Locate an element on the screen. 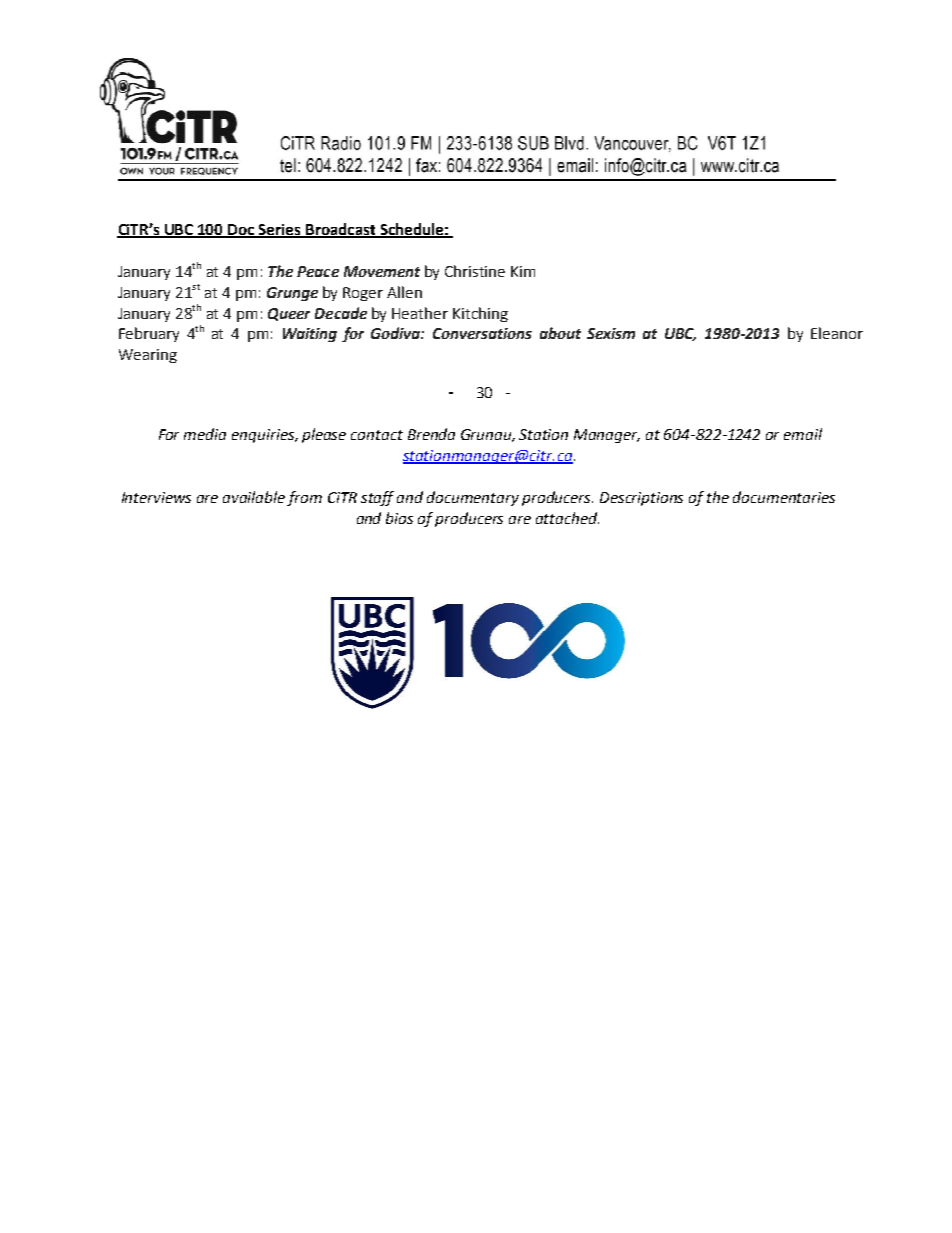 This screenshot has width=952, height=1233. Eleanor is located at coordinates (837, 333).
